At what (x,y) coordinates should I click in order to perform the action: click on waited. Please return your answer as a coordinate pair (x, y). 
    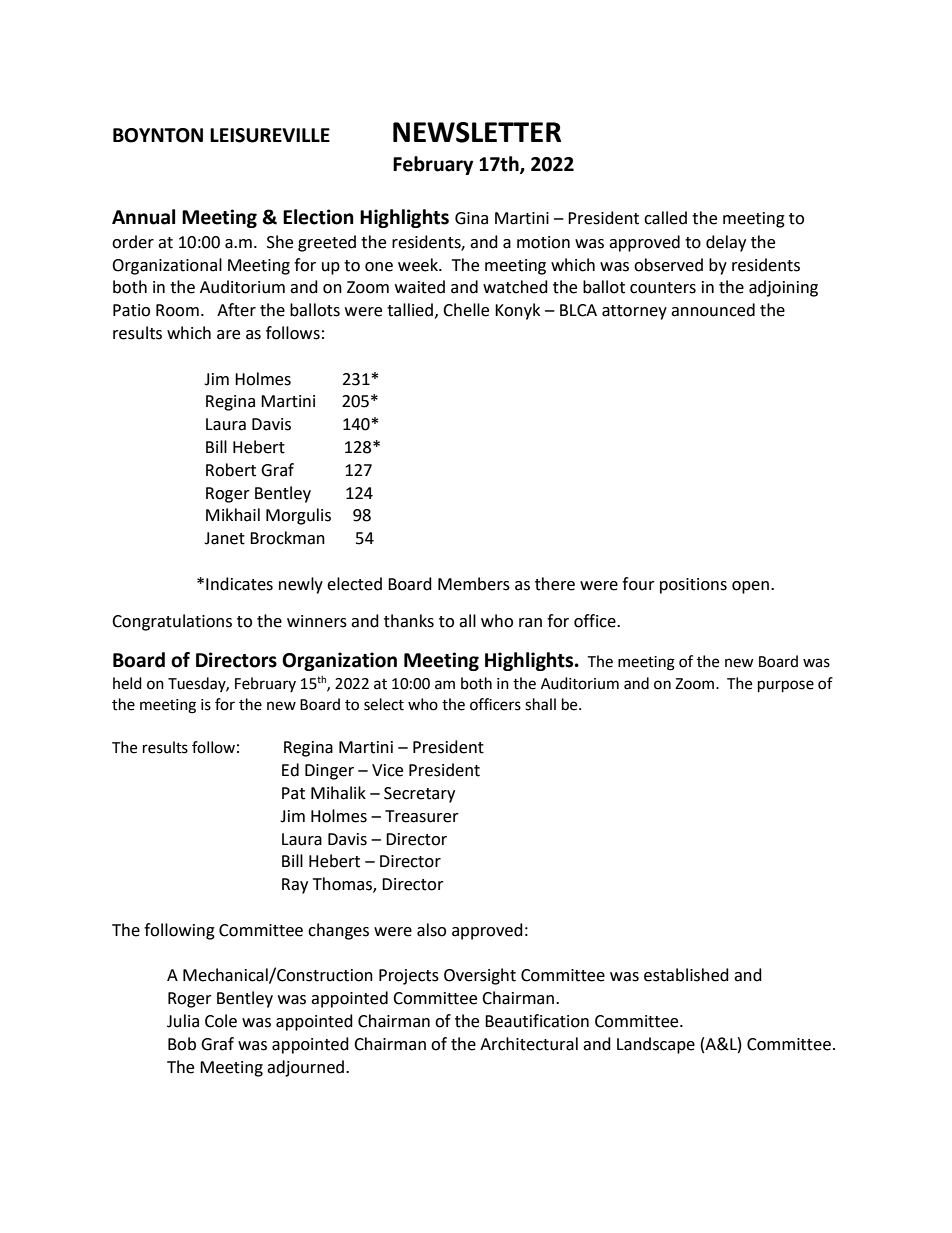
    Looking at the image, I should click on (420, 287).
